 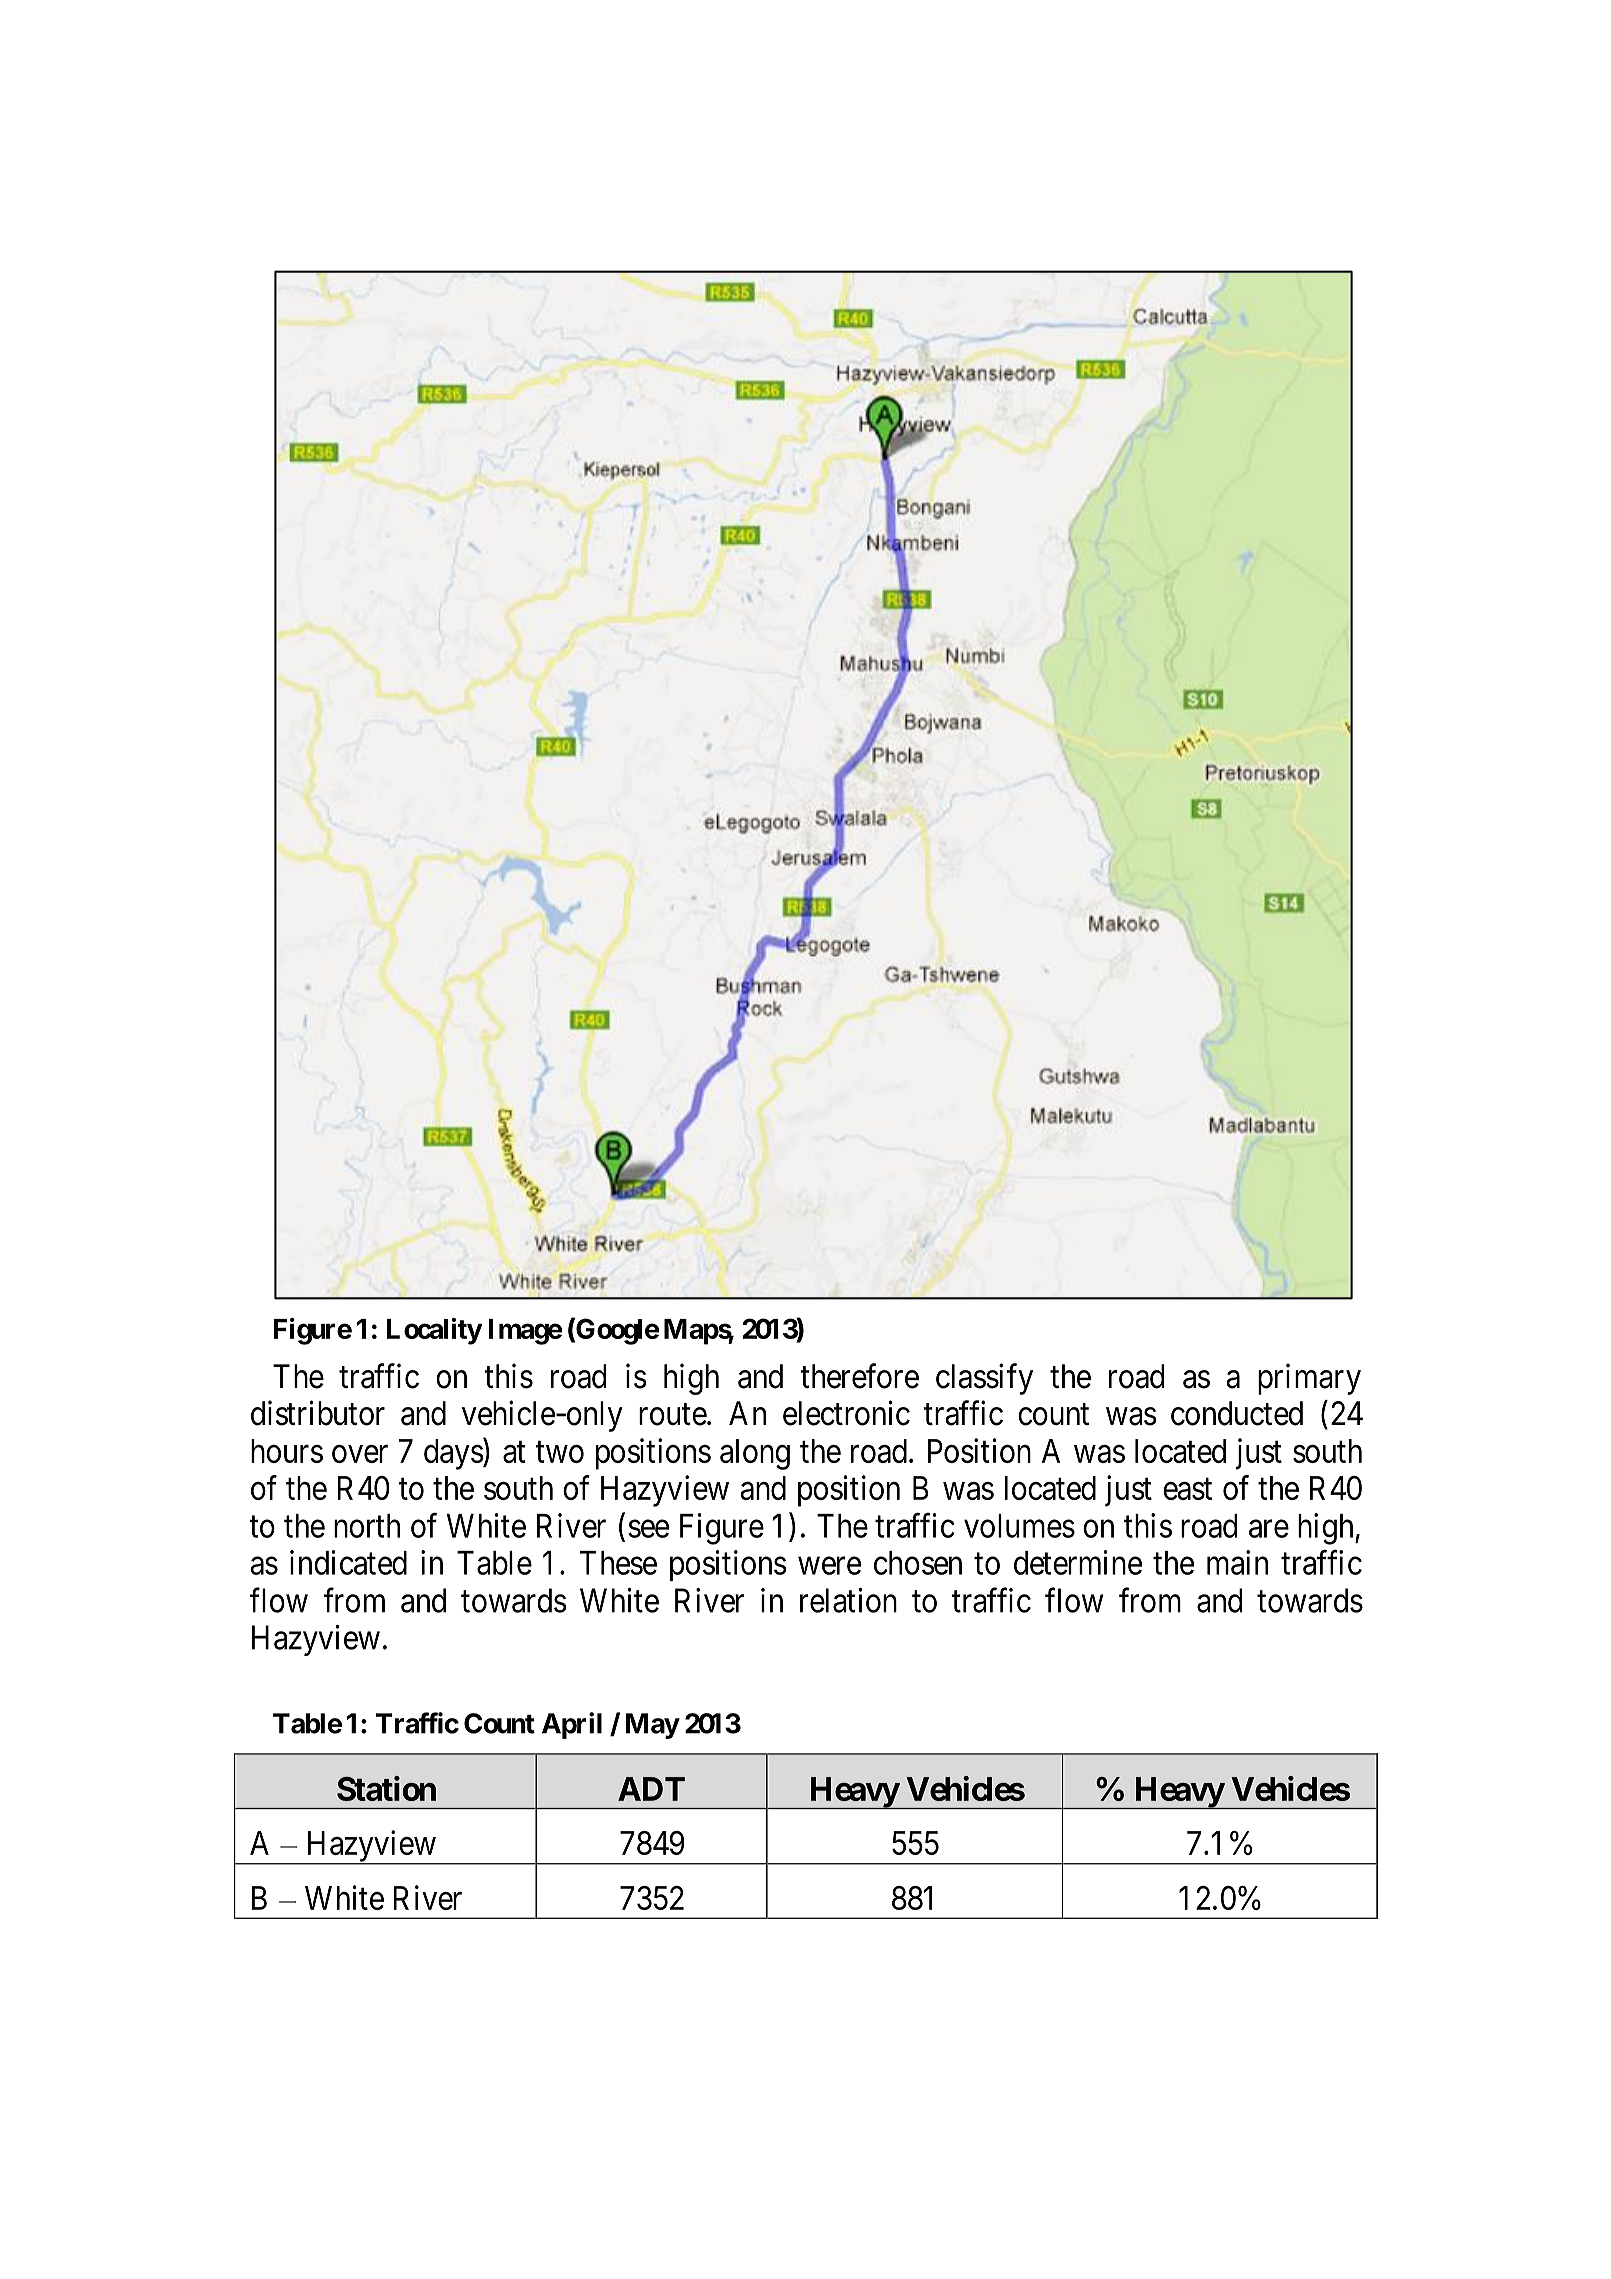 What do you see at coordinates (651, 1789) in the image?
I see `ADT` at bounding box center [651, 1789].
